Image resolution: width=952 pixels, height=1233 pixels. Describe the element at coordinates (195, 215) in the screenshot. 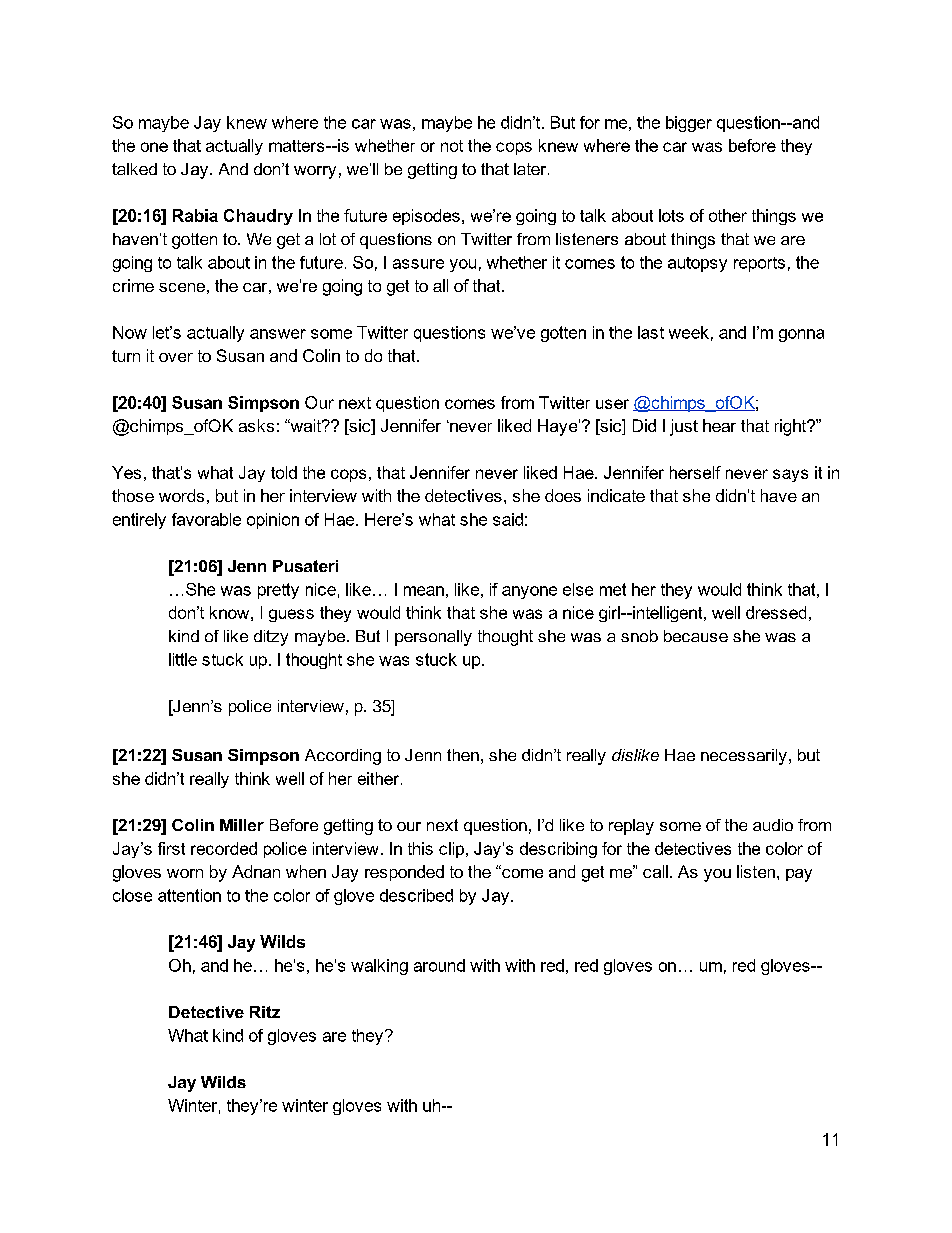

I see `Rabia` at that location.
